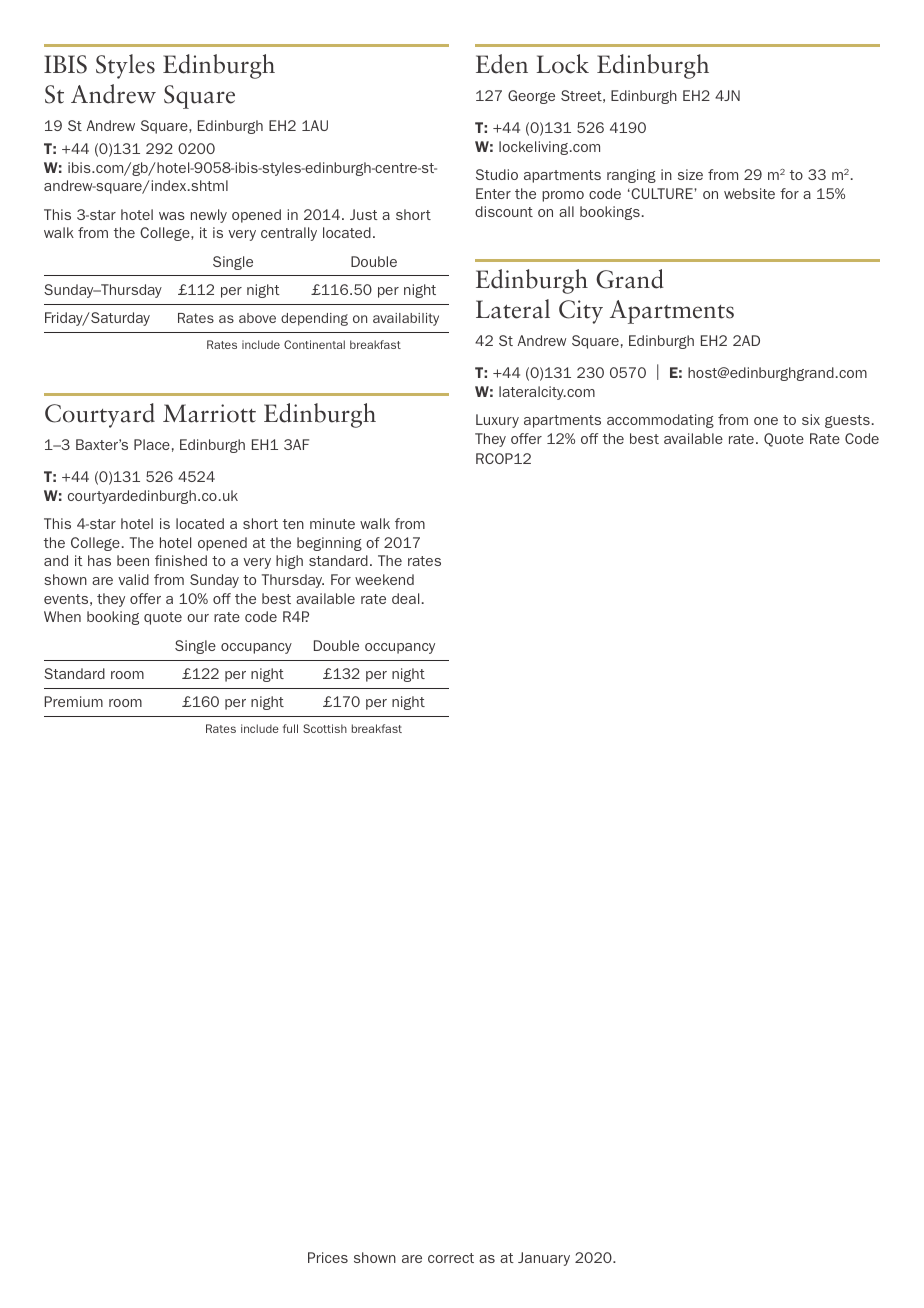 This screenshot has width=924, height=1308. Describe the element at coordinates (290, 728) in the screenshot. I see `full` at that location.
